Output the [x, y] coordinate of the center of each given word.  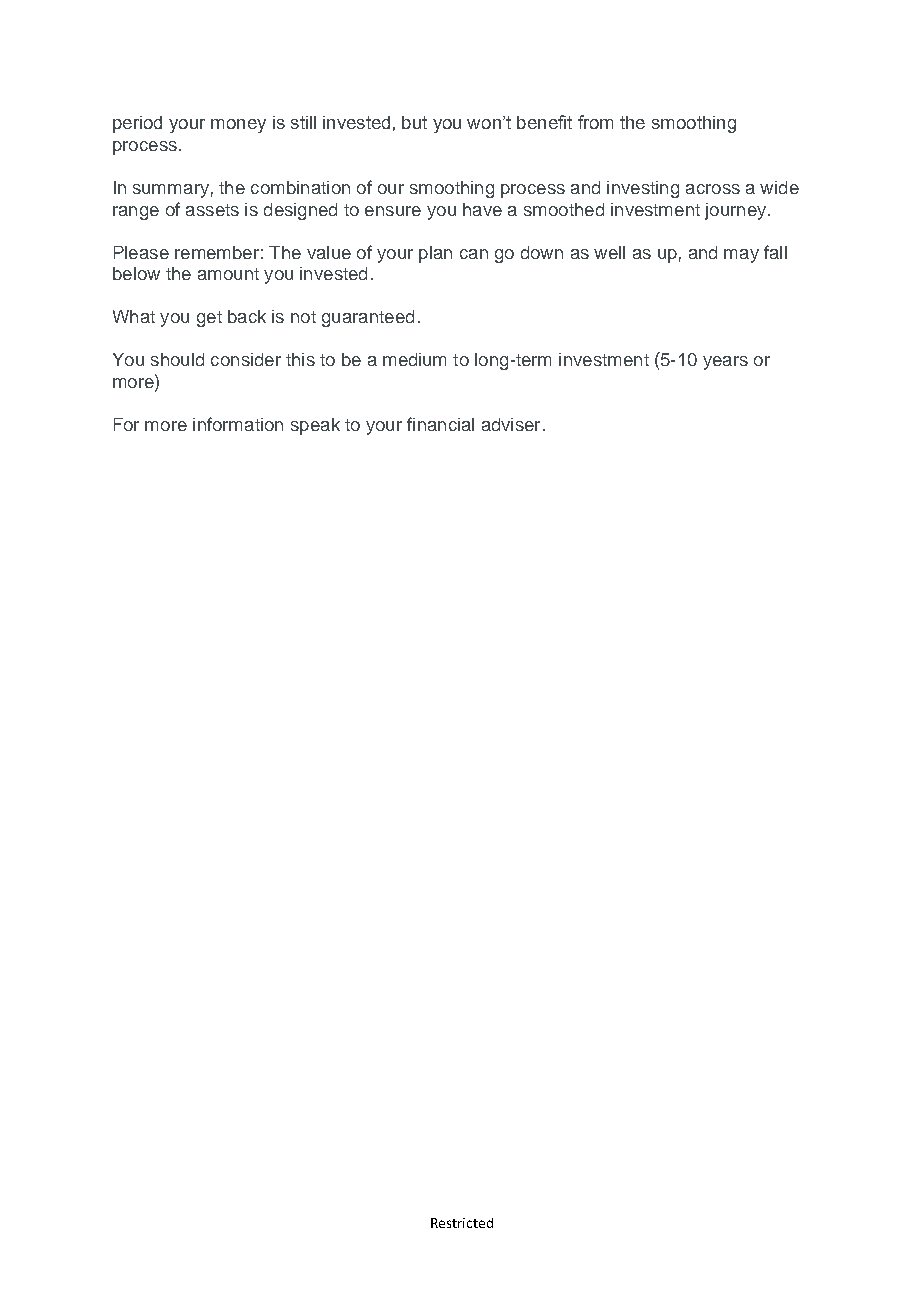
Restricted [462, 1223]
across [713, 189]
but [414, 122]
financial [440, 424]
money [238, 126]
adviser [511, 424]
